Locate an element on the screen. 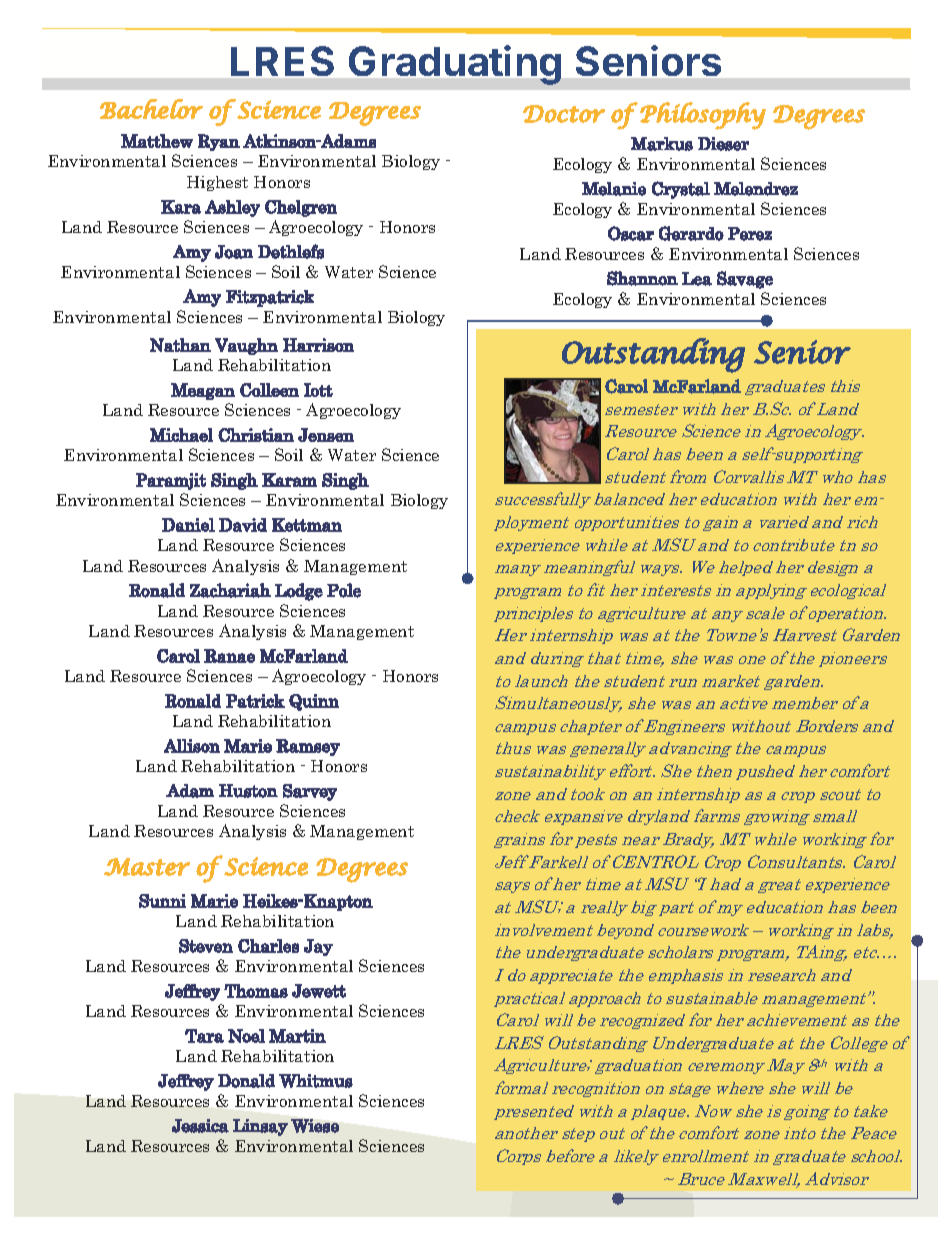 This screenshot has height=1233, width=952. Harrison is located at coordinates (318, 345).
